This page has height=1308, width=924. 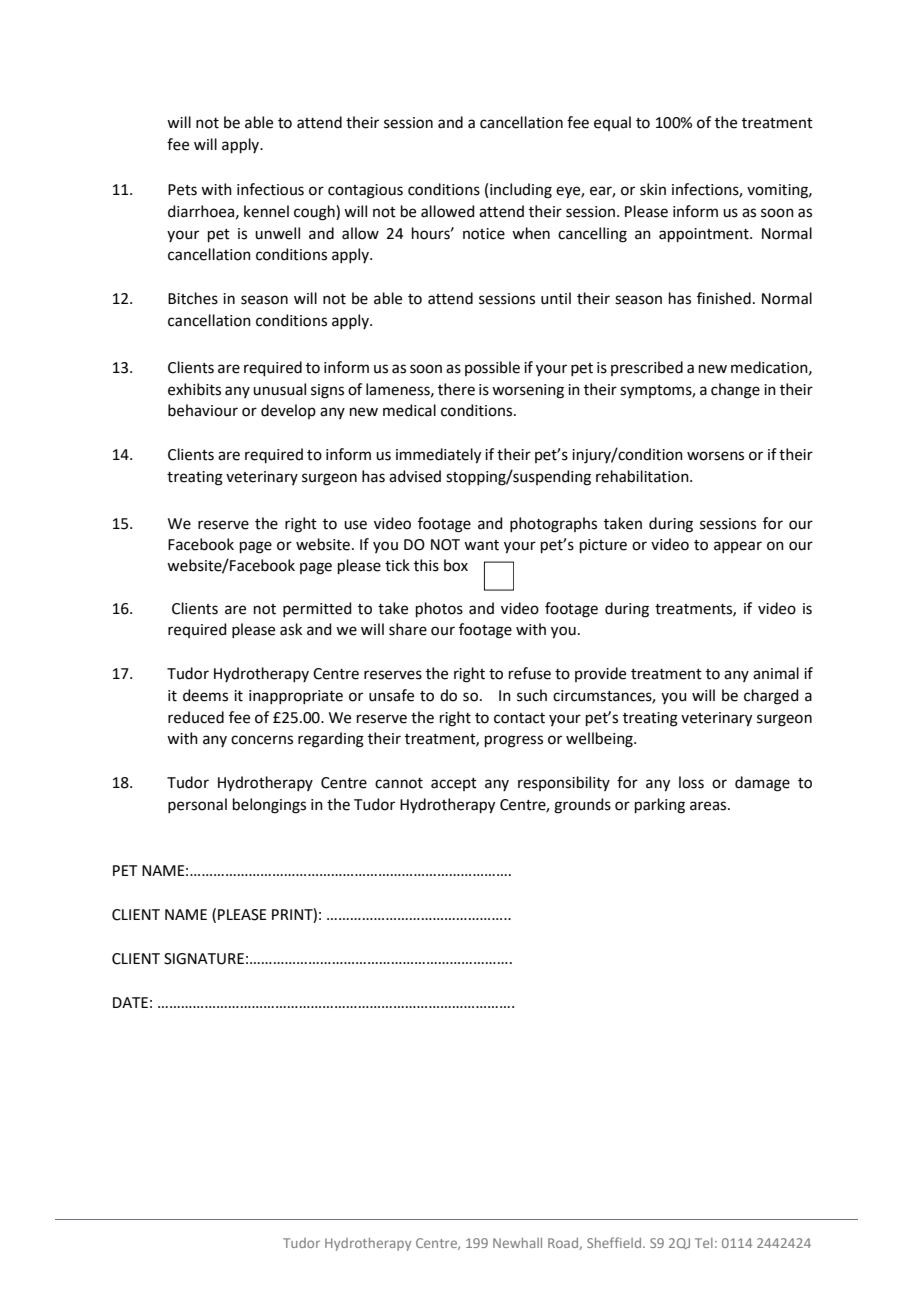 I want to click on accept, so click(x=454, y=784).
